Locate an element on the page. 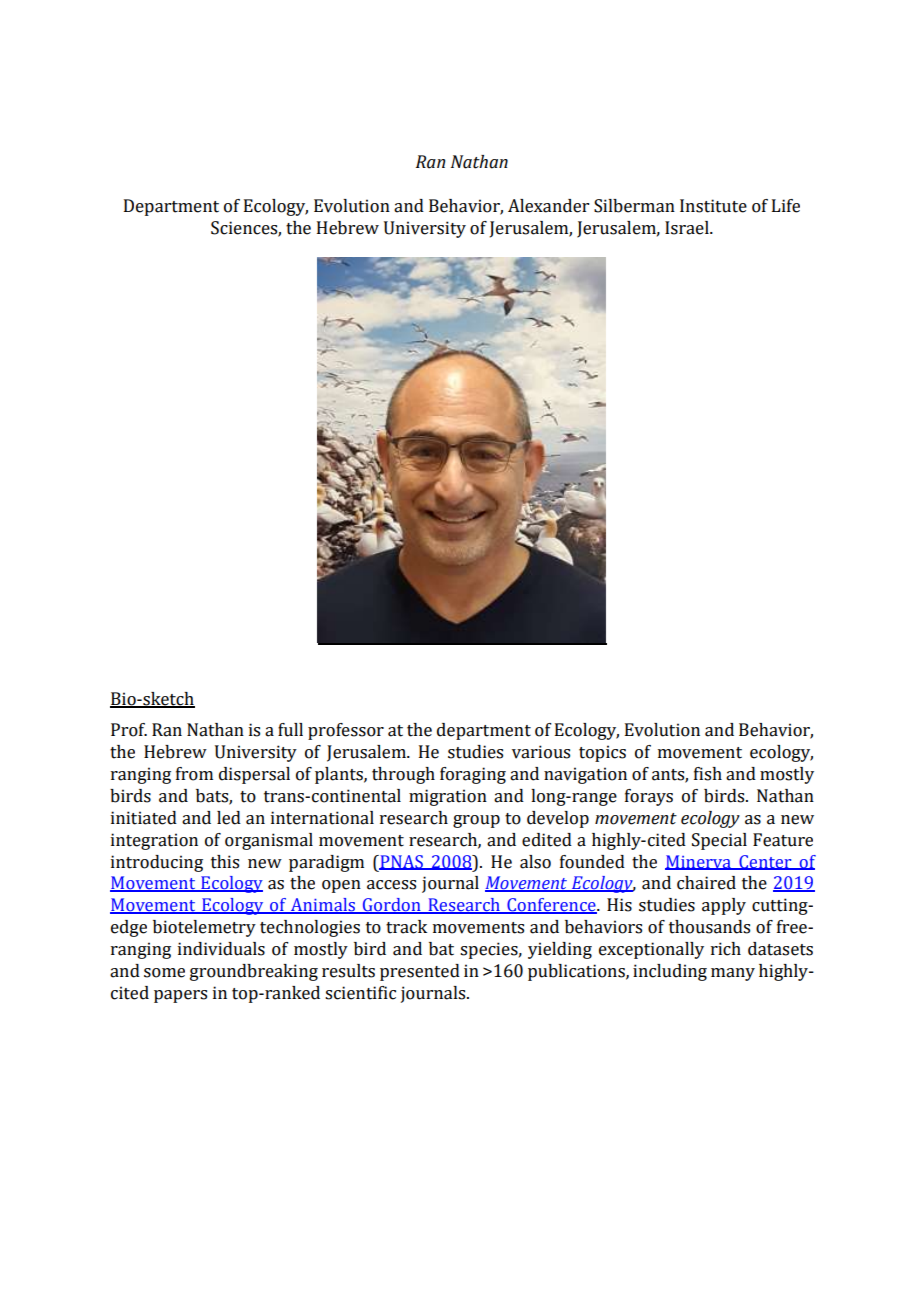 This document has width=924, height=1309. presented is located at coordinates (420, 972).
